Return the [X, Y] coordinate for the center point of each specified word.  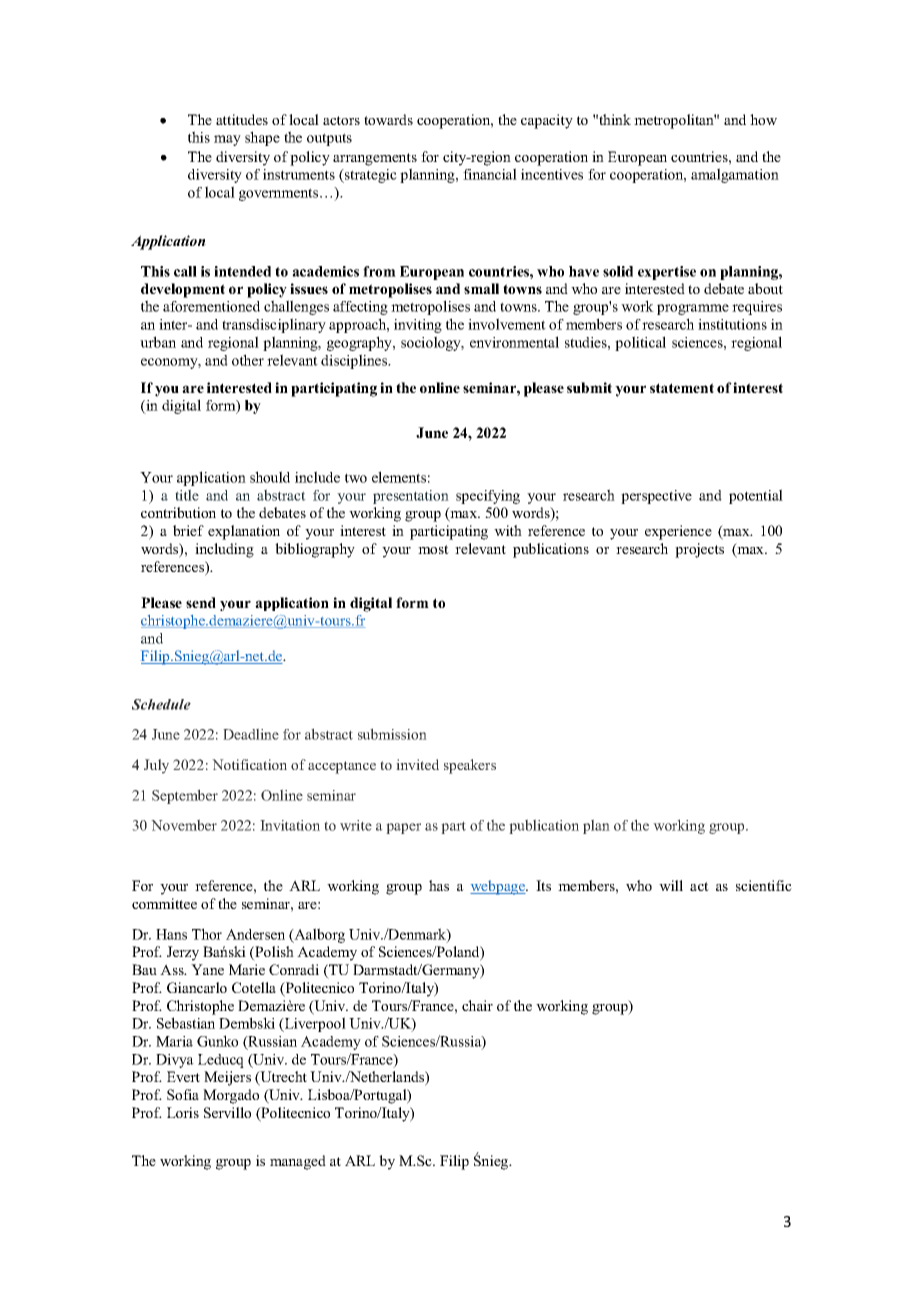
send [201, 602]
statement [682, 388]
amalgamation [735, 175]
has [439, 885]
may [227, 140]
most [433, 549]
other [248, 360]
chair [477, 1005]
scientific [764, 885]
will [671, 885]
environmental [514, 342]
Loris [183, 1112]
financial [490, 174]
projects [699, 550]
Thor [207, 934]
